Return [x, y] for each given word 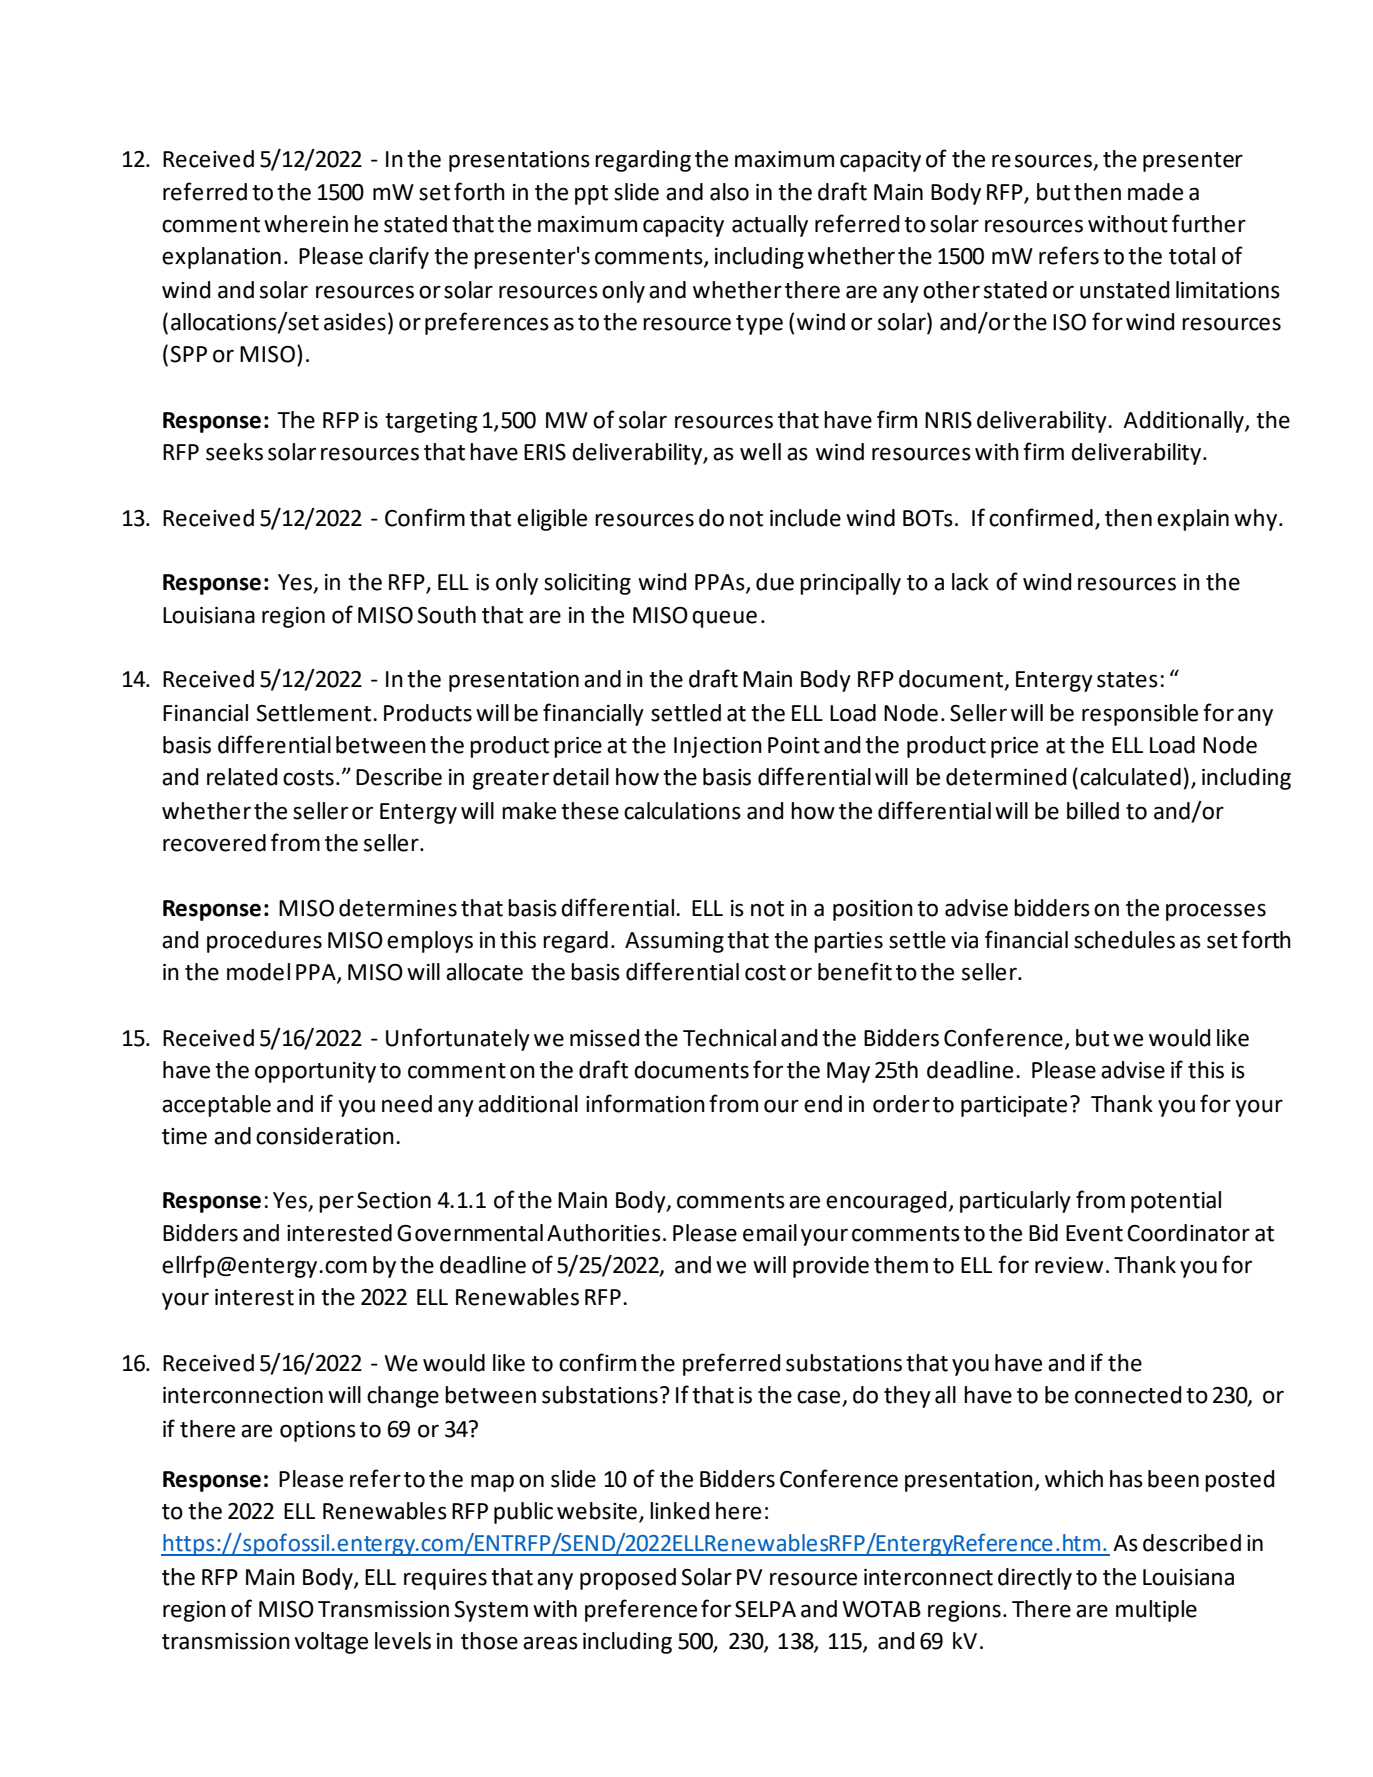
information [645, 1103]
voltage [331, 1643]
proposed [628, 1579]
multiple [1156, 1611]
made [1155, 192]
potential [1176, 1202]
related [242, 777]
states [1127, 680]
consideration [325, 1136]
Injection [718, 747]
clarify [399, 257]
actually [770, 226]
